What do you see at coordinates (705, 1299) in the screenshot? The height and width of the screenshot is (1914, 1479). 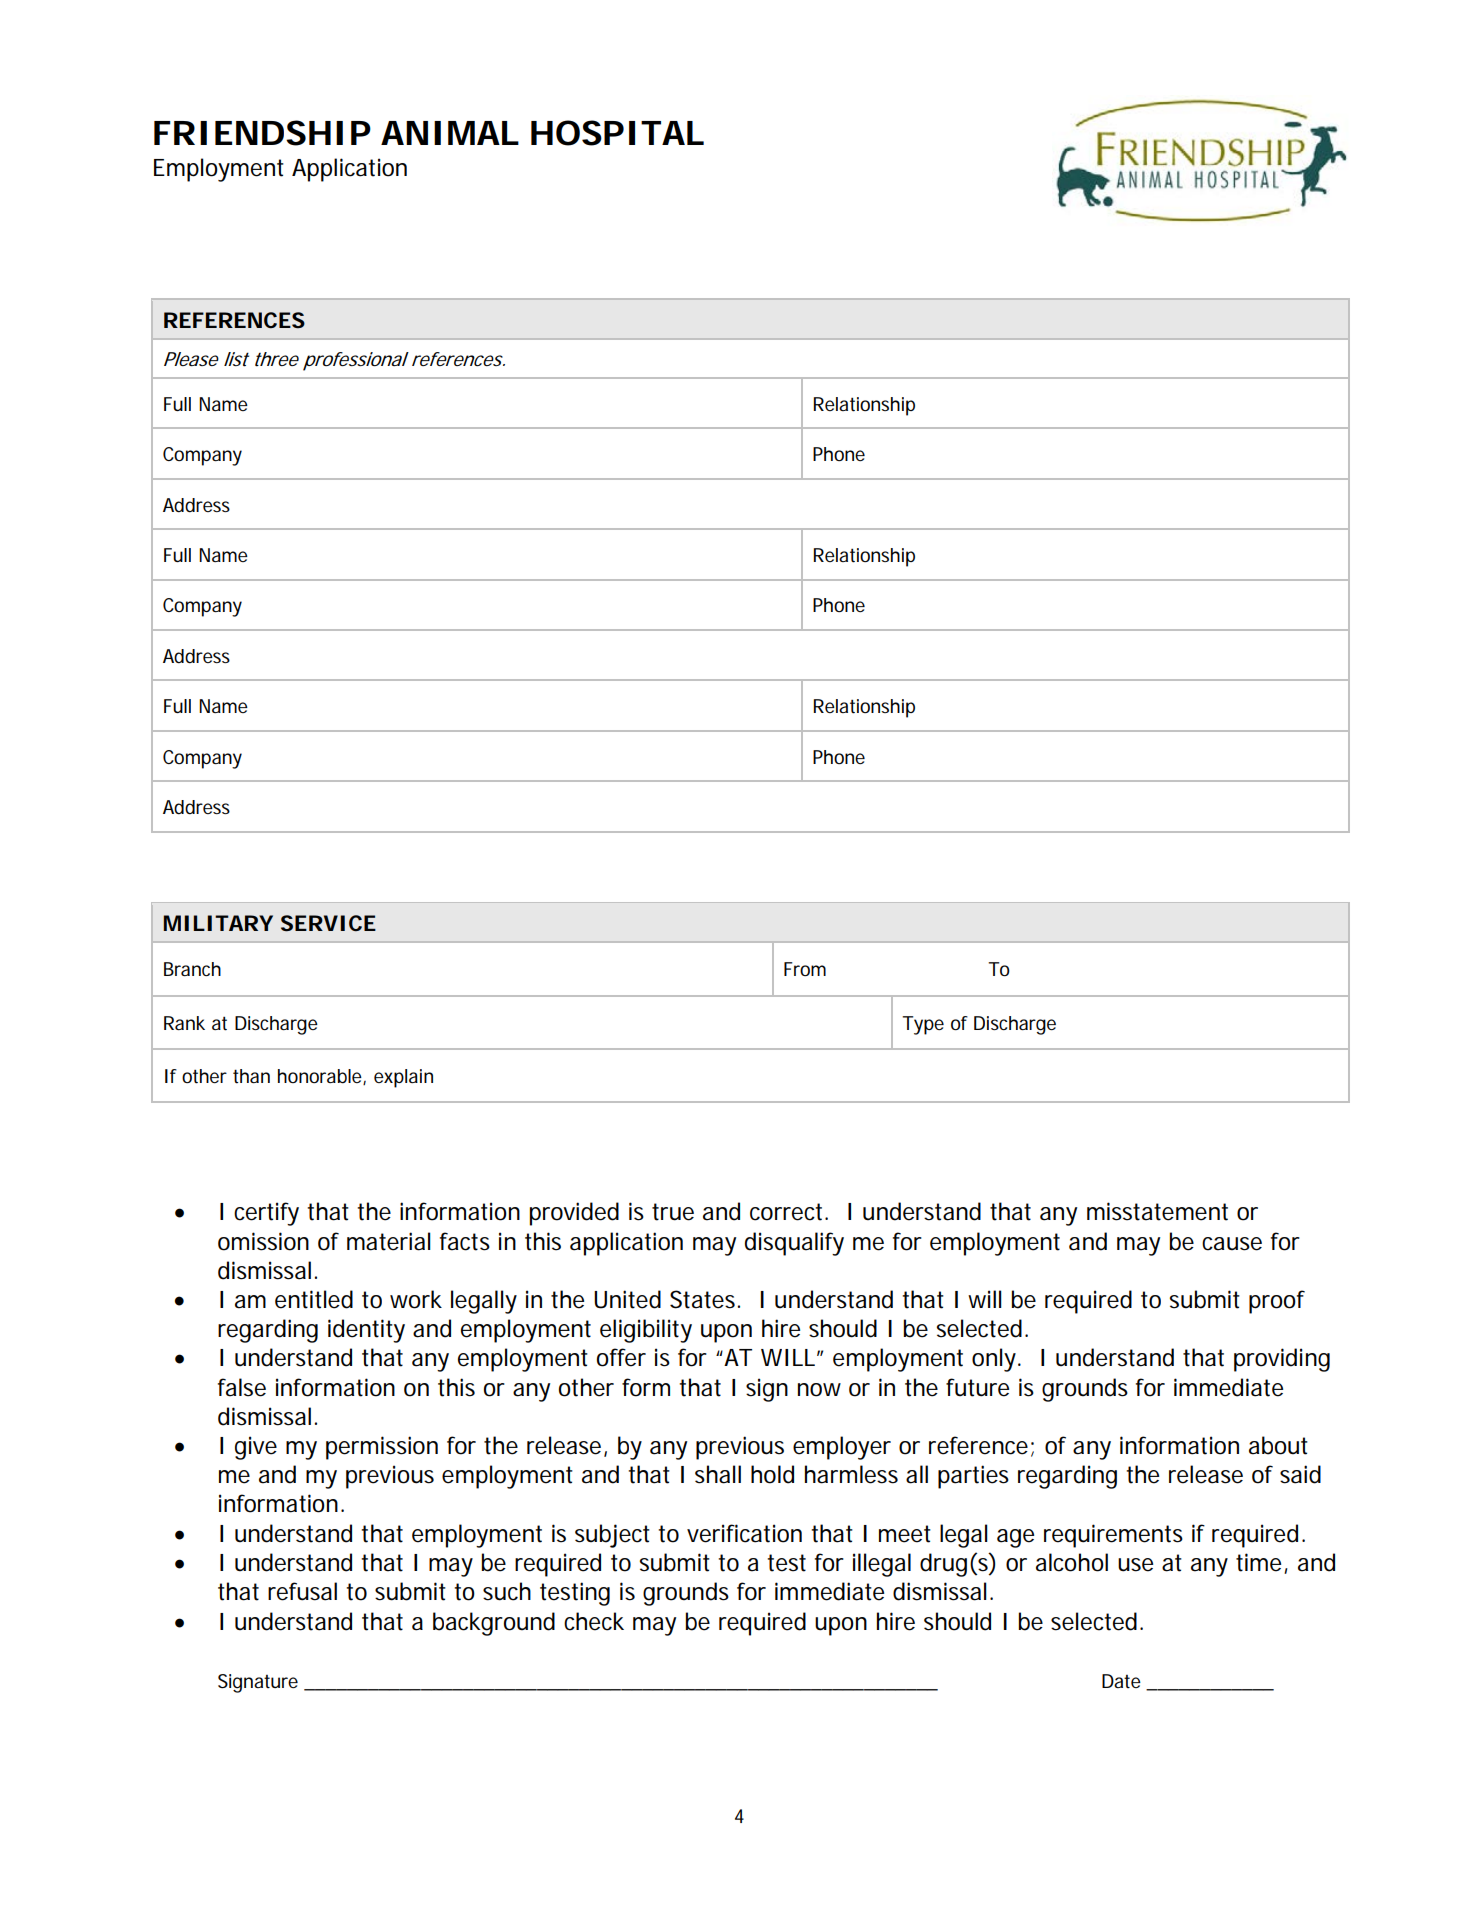 I see `States` at bounding box center [705, 1299].
